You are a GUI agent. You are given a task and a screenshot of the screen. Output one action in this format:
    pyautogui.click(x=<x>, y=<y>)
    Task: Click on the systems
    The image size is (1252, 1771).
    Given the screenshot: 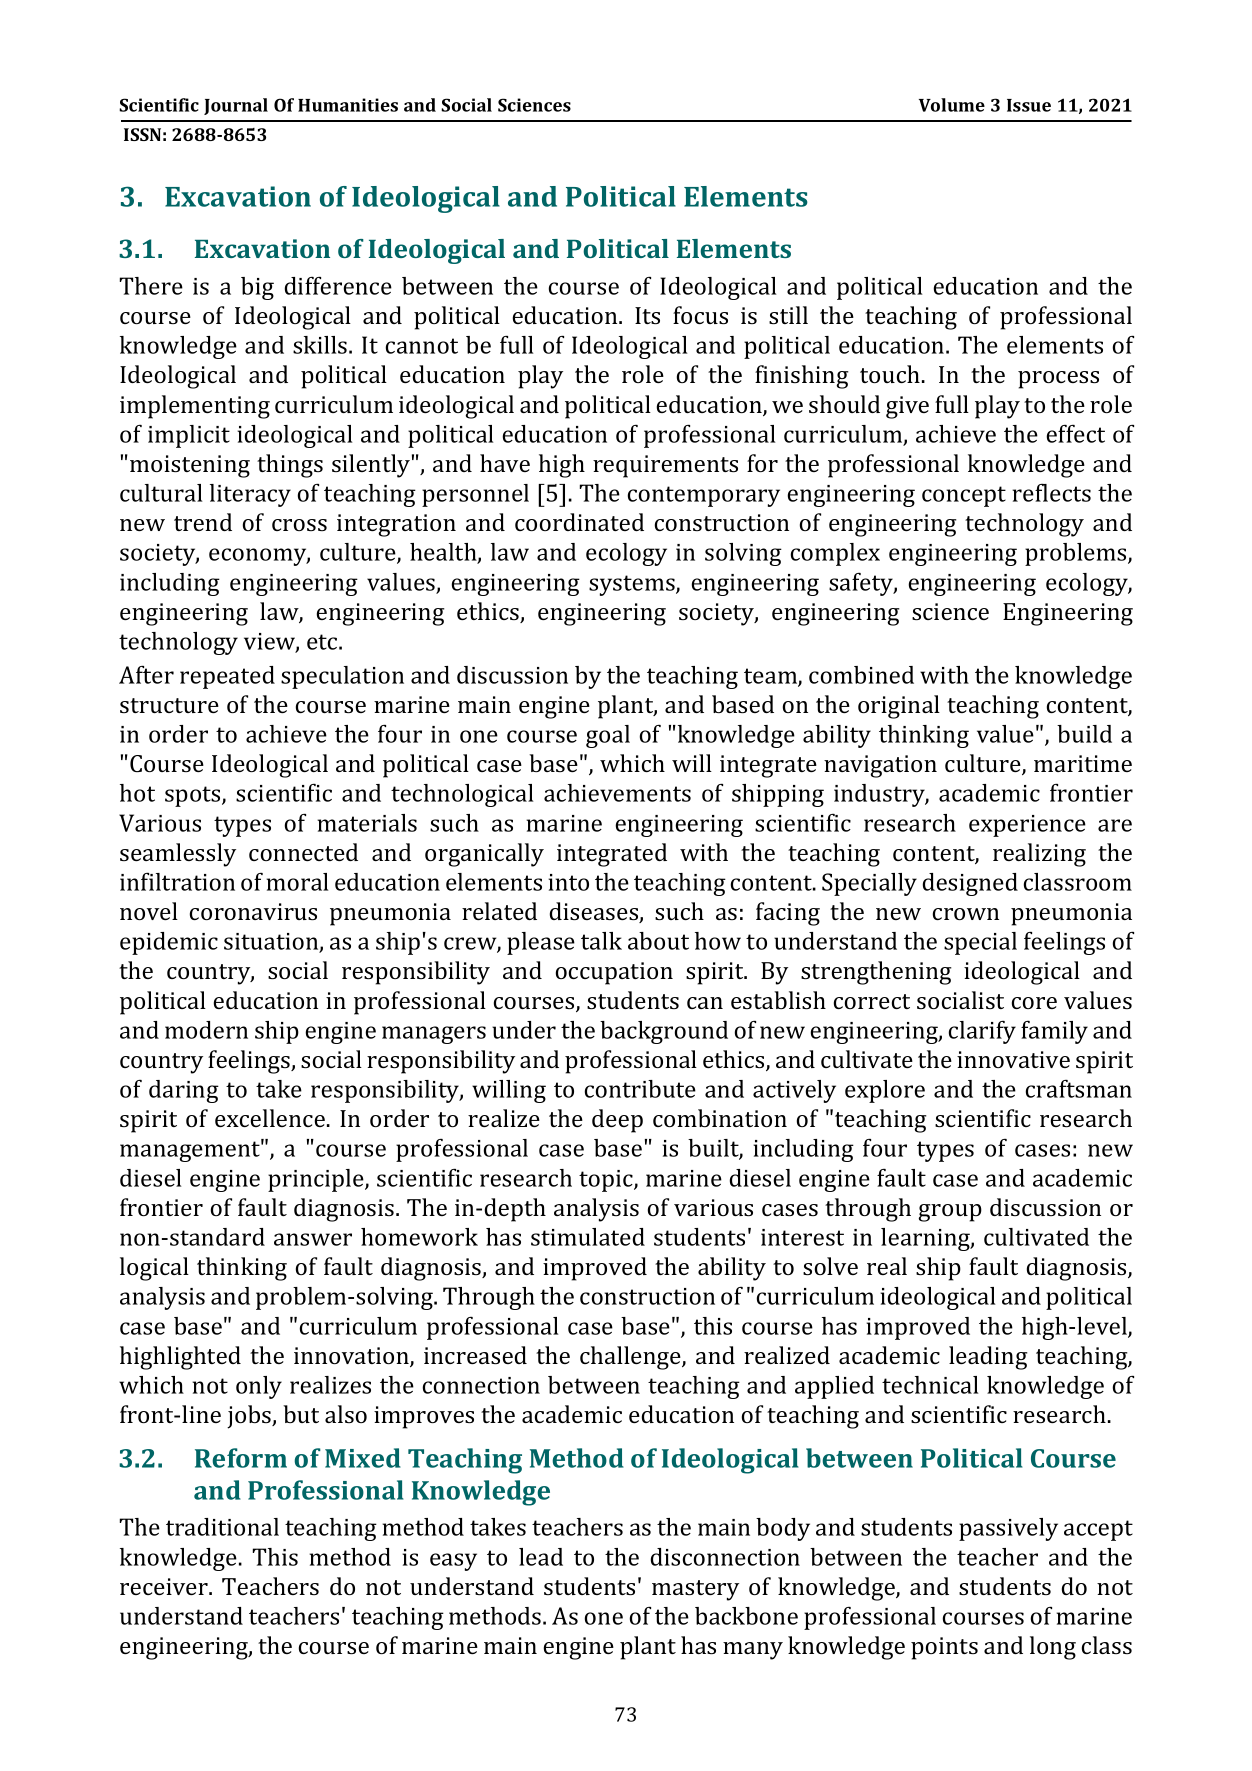 What is the action you would take?
    pyautogui.click(x=633, y=585)
